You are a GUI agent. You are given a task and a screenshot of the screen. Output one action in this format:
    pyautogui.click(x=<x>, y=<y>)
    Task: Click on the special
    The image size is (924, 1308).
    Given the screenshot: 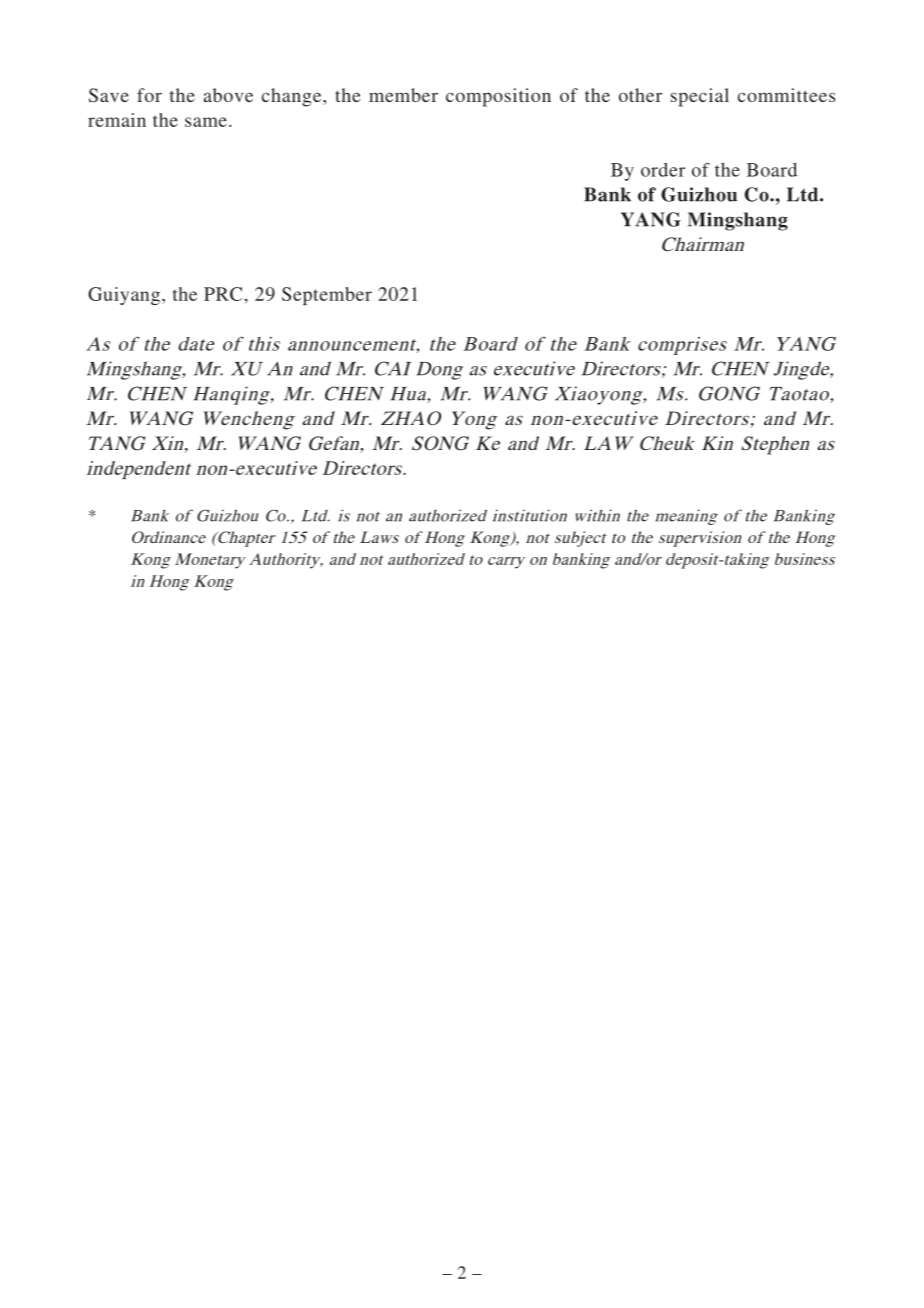 What is the action you would take?
    pyautogui.click(x=700, y=97)
